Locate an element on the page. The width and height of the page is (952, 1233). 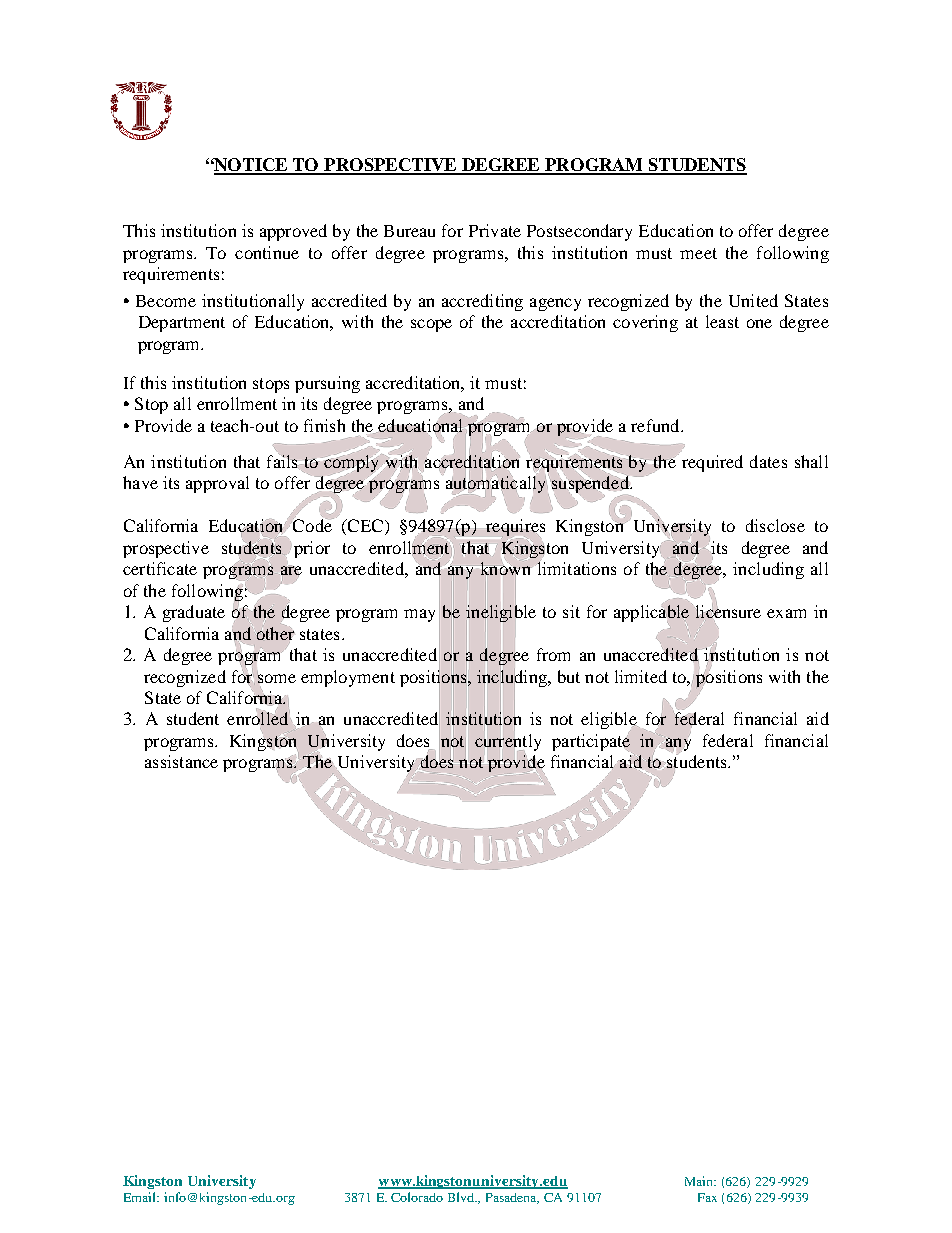
continue is located at coordinates (267, 252).
